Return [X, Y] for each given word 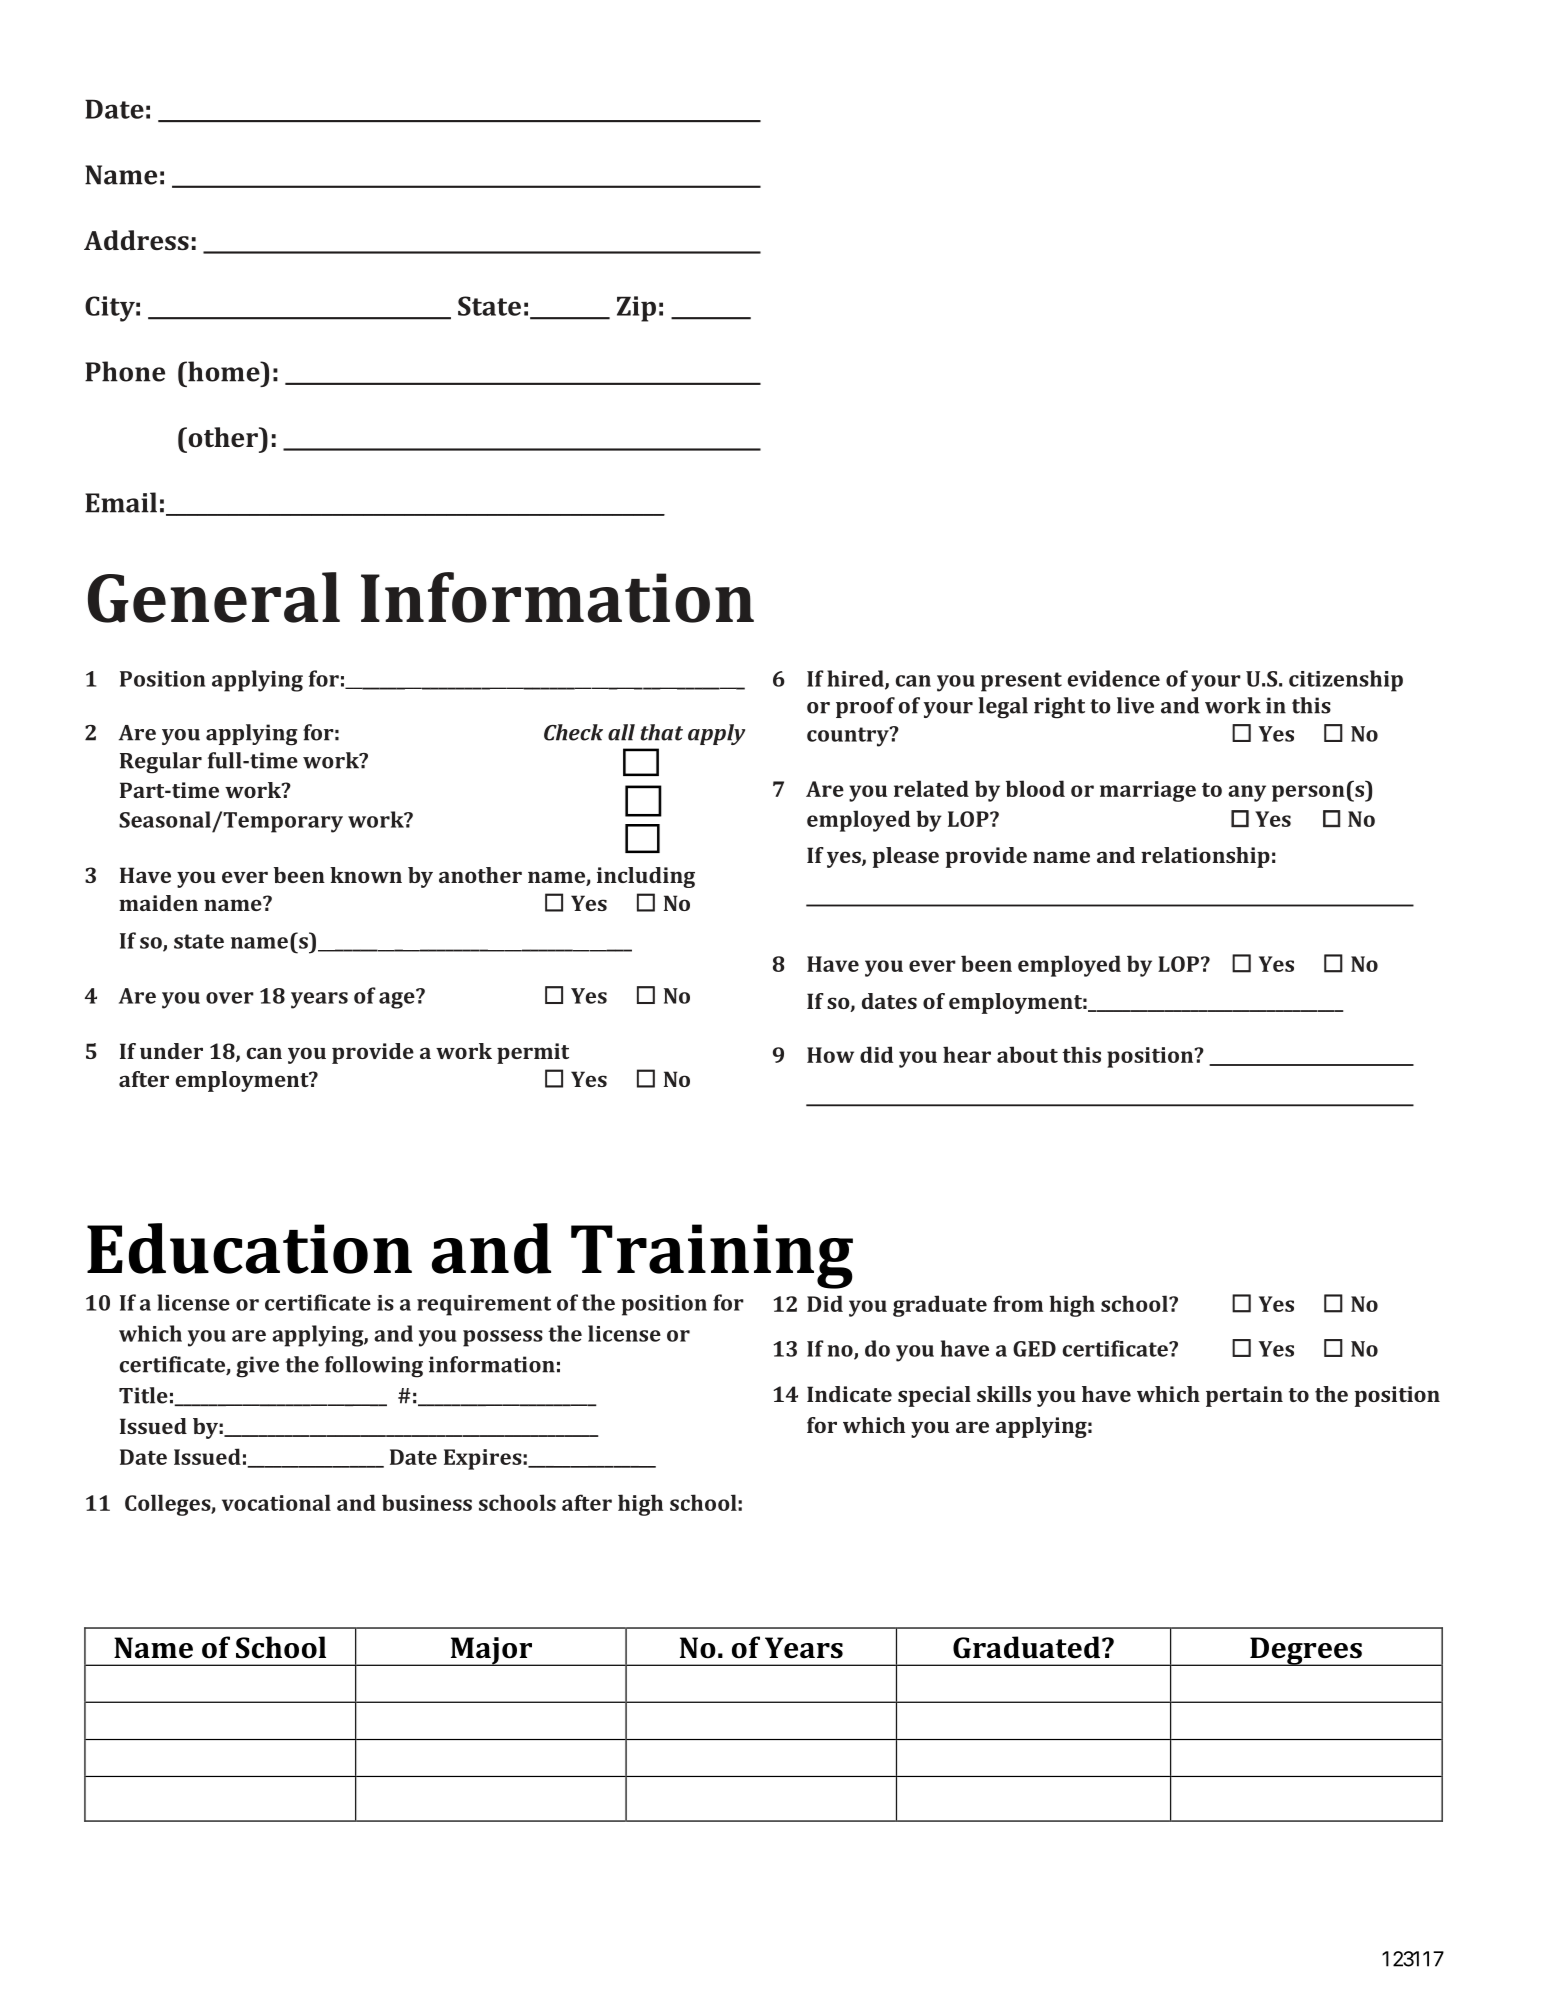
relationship [1205, 857]
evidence [1114, 678]
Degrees [1306, 1651]
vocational [276, 1502]
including [646, 877]
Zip [636, 309]
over [230, 998]
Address [136, 240]
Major [491, 1651]
